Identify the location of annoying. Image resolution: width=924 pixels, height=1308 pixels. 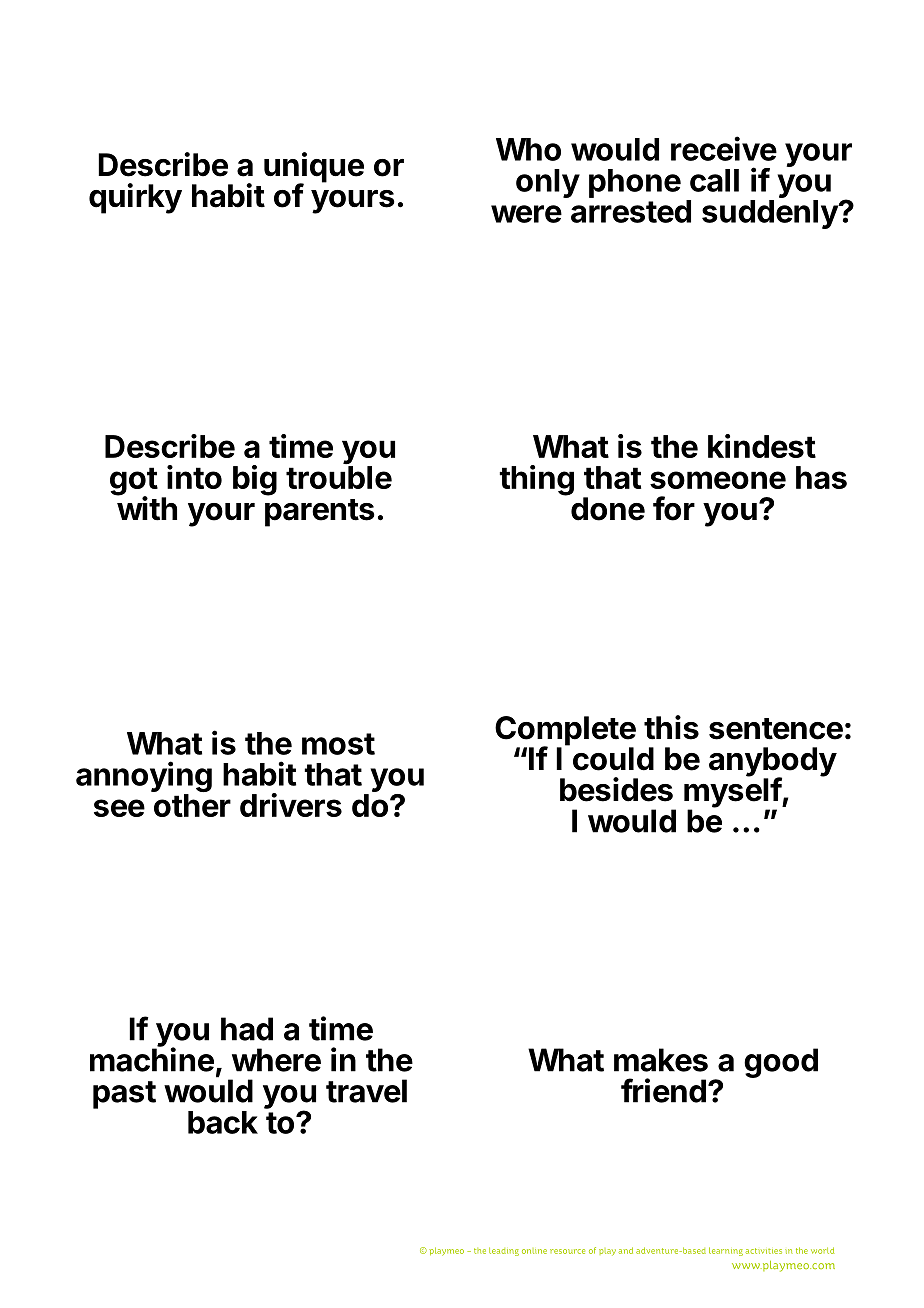
(144, 778).
